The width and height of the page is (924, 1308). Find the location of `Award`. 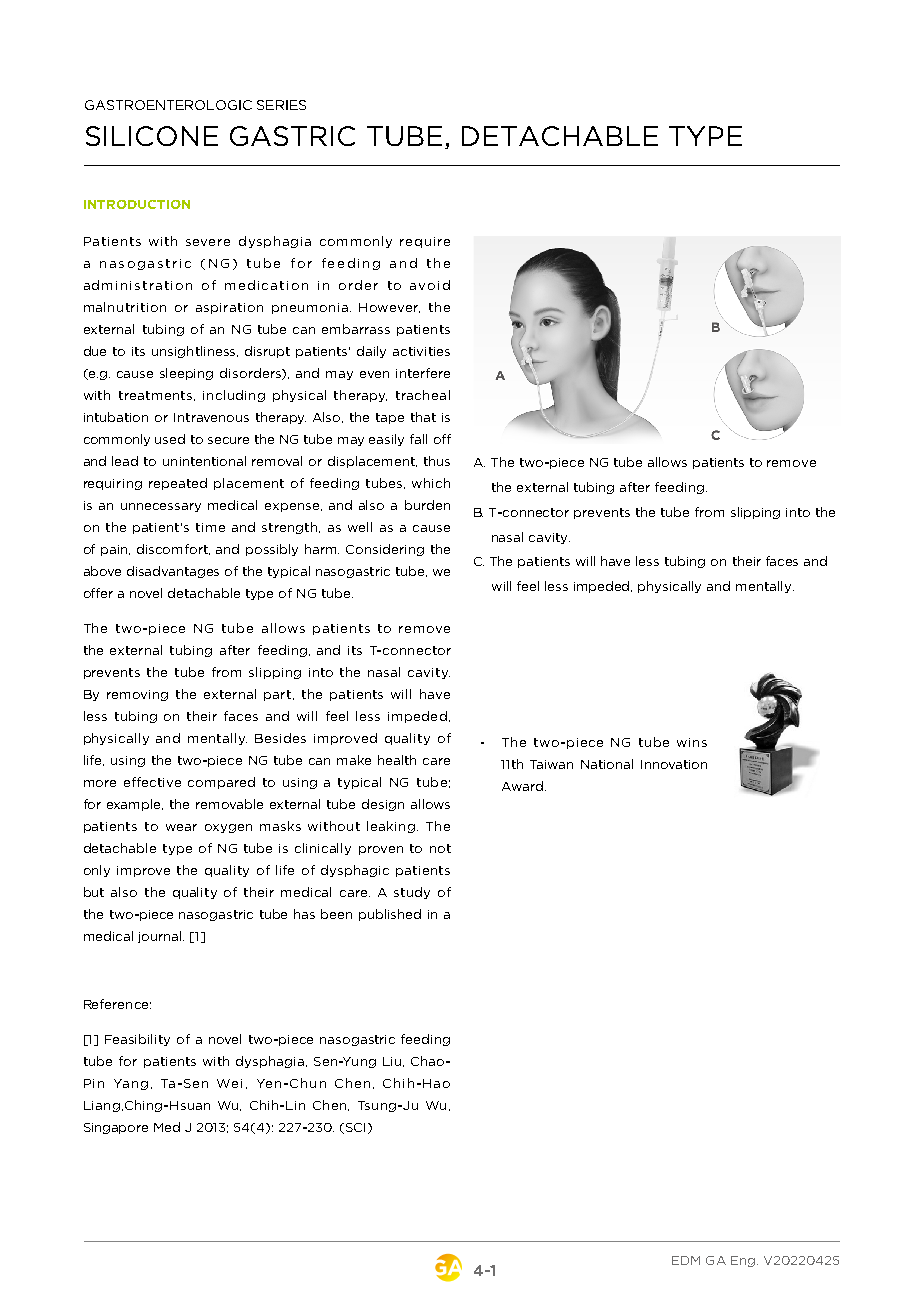

Award is located at coordinates (522, 786).
